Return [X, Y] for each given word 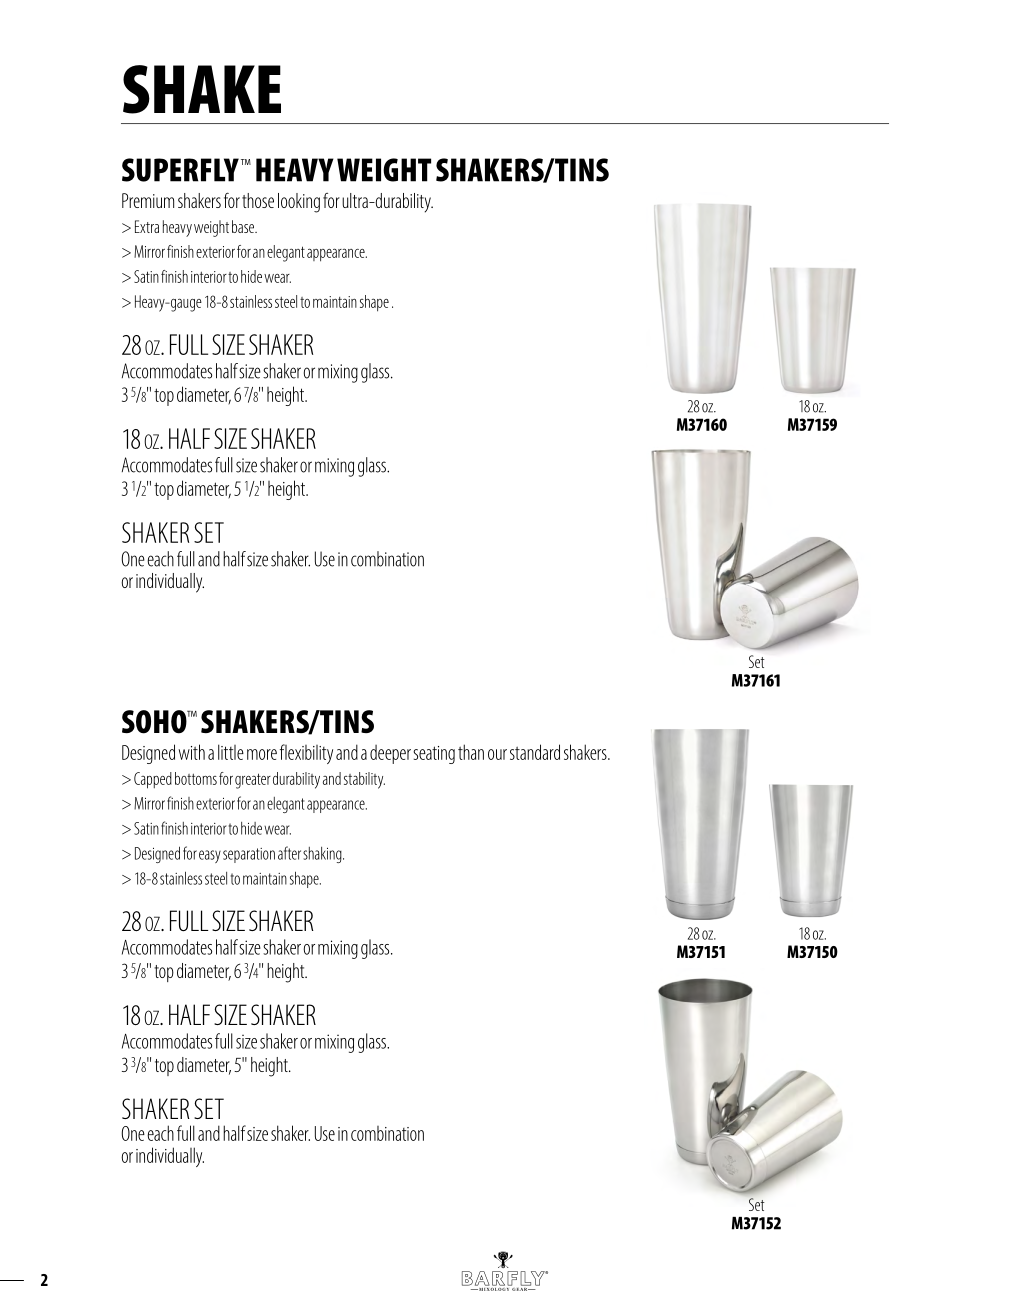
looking [299, 203]
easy [210, 856]
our [497, 754]
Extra [147, 226]
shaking [323, 855]
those [258, 200]
